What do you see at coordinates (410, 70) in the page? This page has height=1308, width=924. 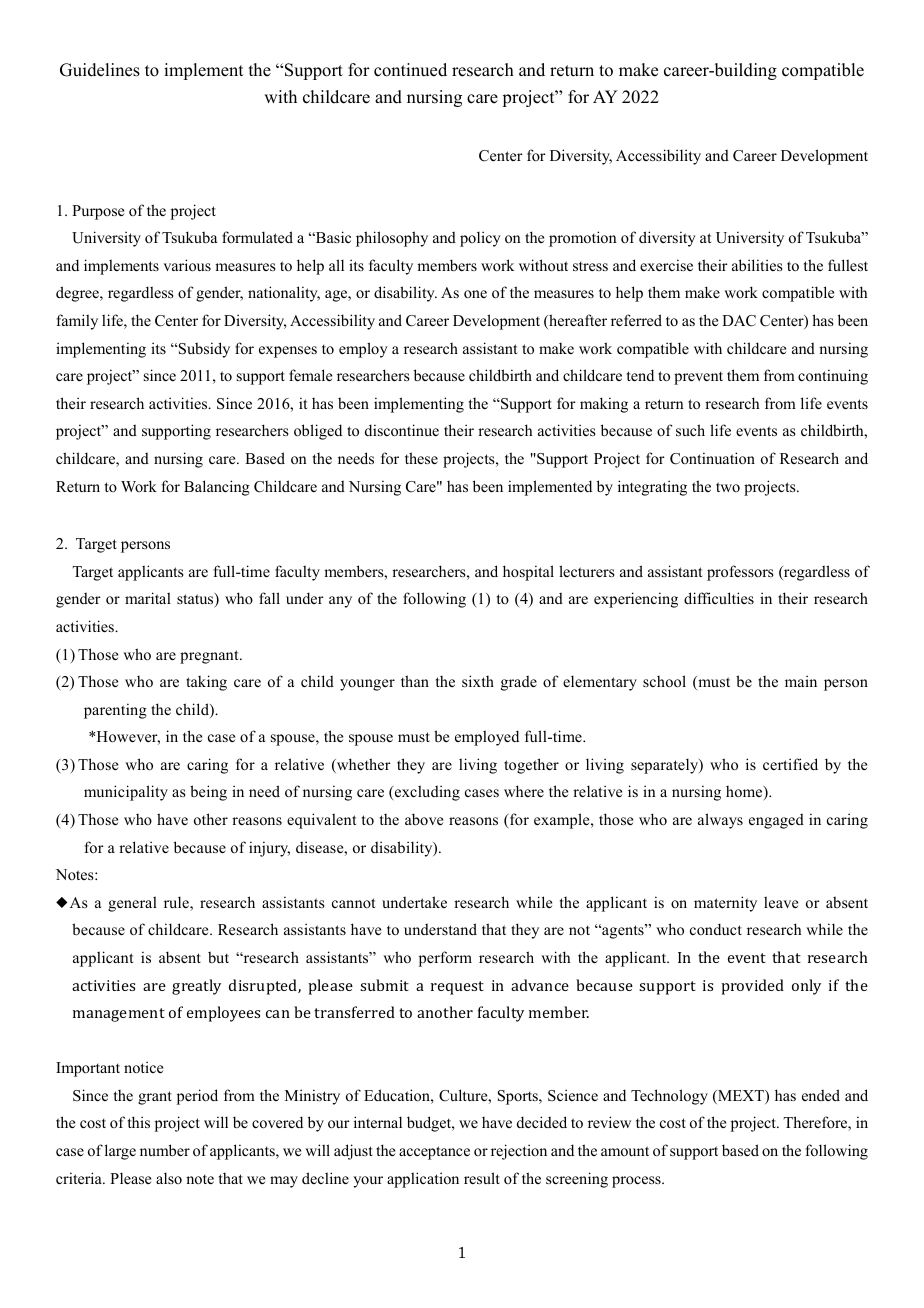 I see `continued` at bounding box center [410, 70].
